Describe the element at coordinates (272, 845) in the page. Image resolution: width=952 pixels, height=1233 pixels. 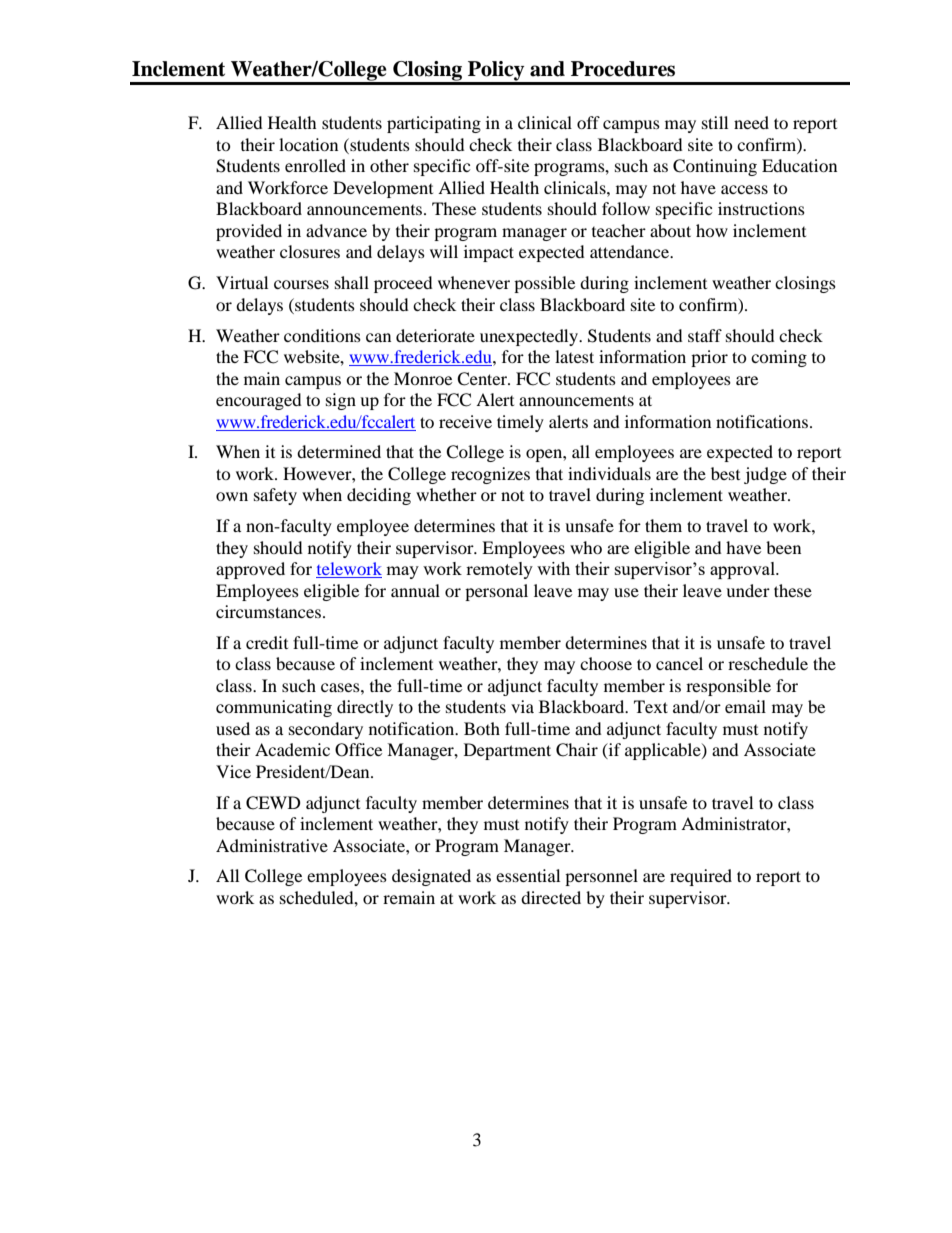
I see `Administrative` at that location.
